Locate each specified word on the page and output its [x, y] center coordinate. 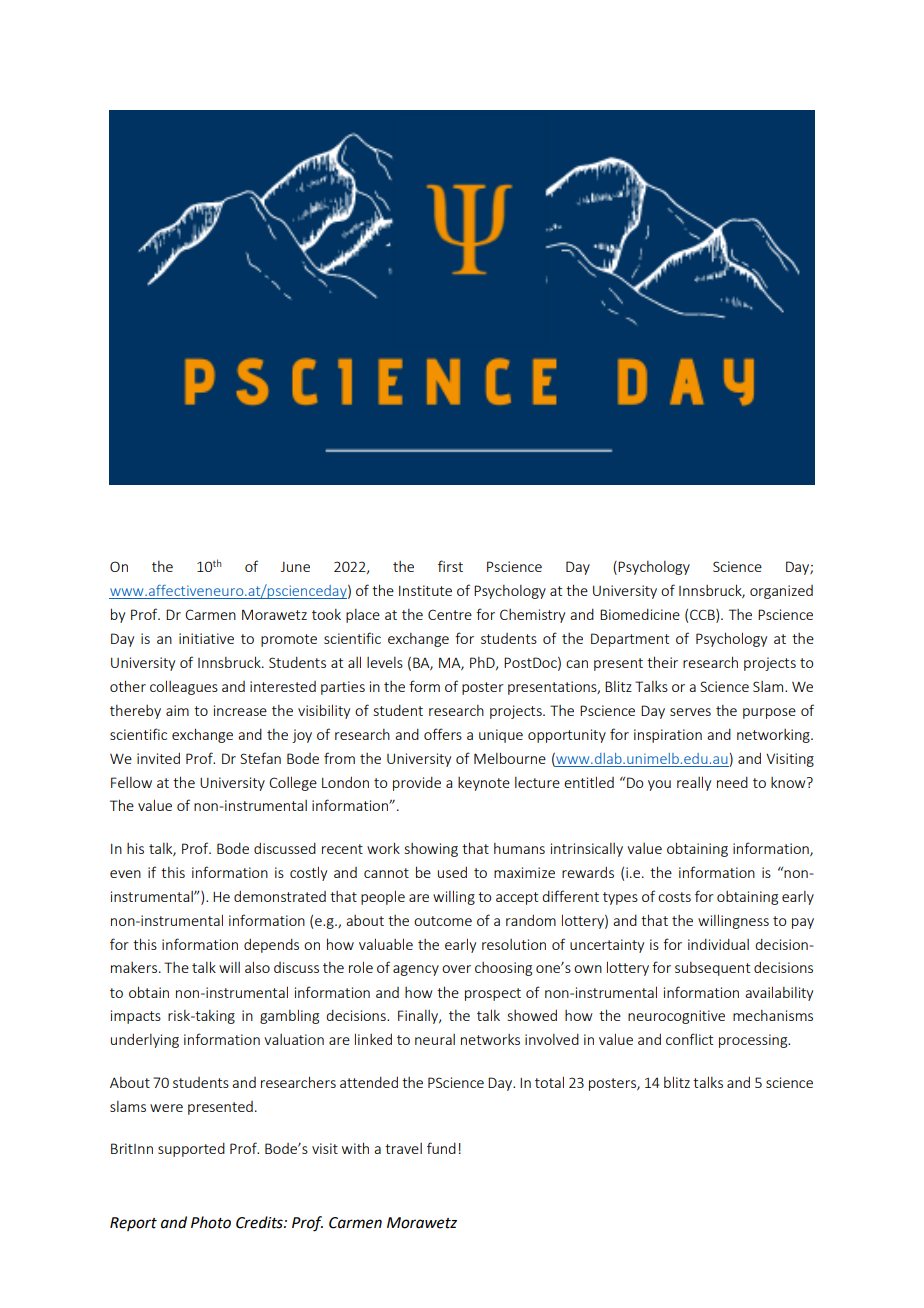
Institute [425, 590]
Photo [211, 1222]
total [549, 1082]
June [295, 567]
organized [781, 592]
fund [441, 1148]
